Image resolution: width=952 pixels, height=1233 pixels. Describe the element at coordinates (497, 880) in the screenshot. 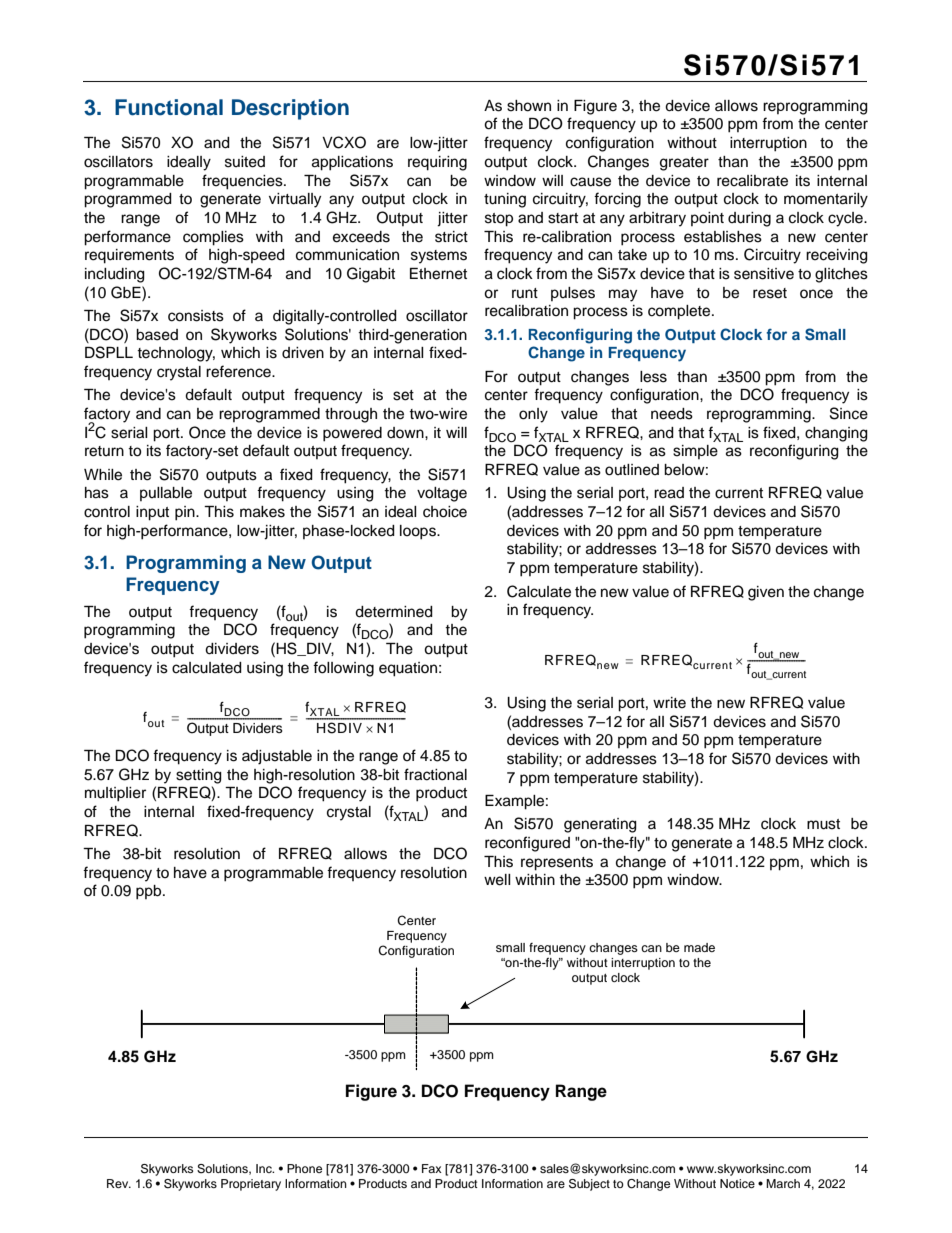

I see `well` at that location.
